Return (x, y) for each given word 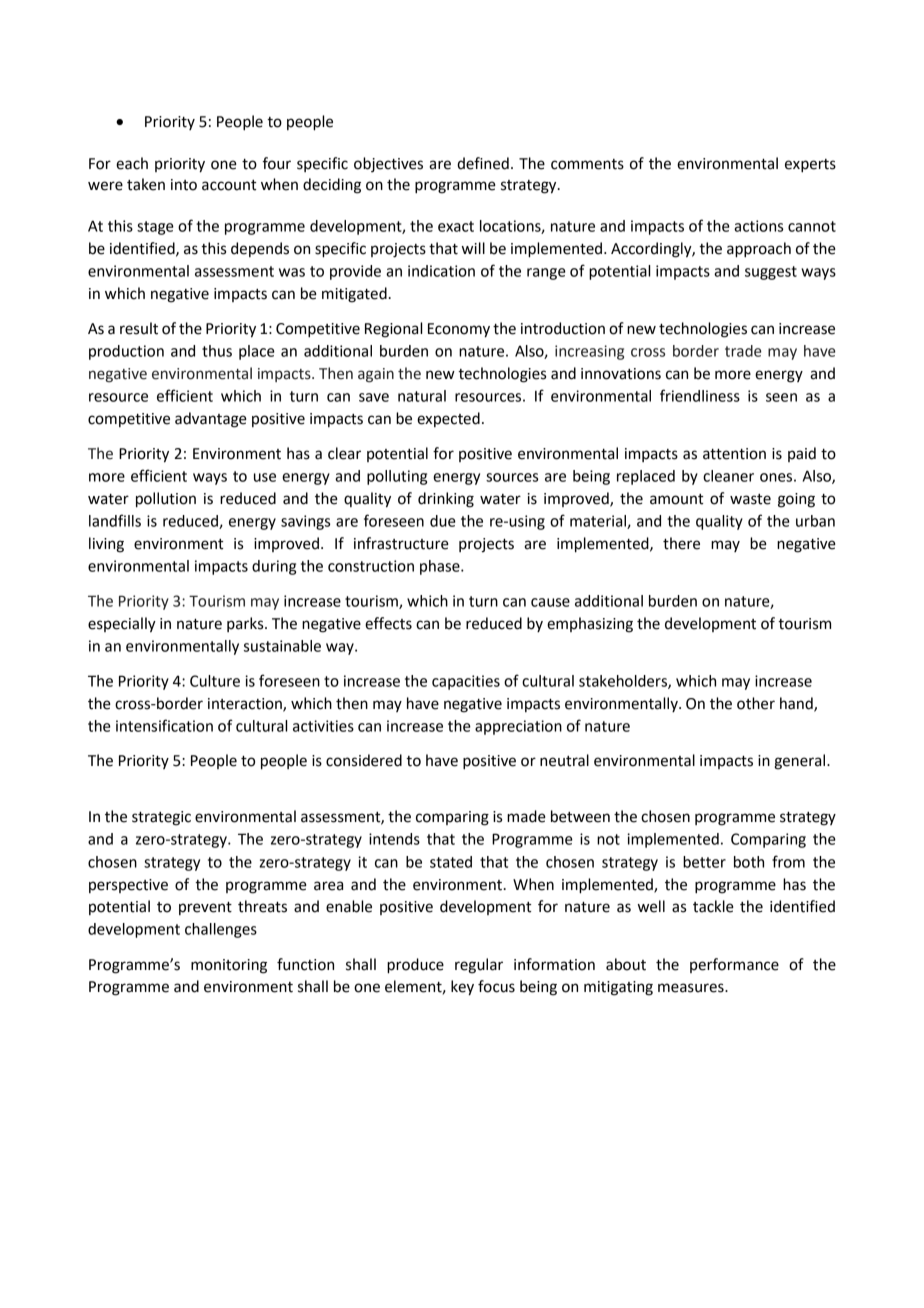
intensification (164, 725)
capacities (466, 682)
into (184, 185)
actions (758, 226)
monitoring (229, 966)
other (756, 703)
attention (734, 454)
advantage (211, 420)
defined (483, 163)
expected (448, 419)
